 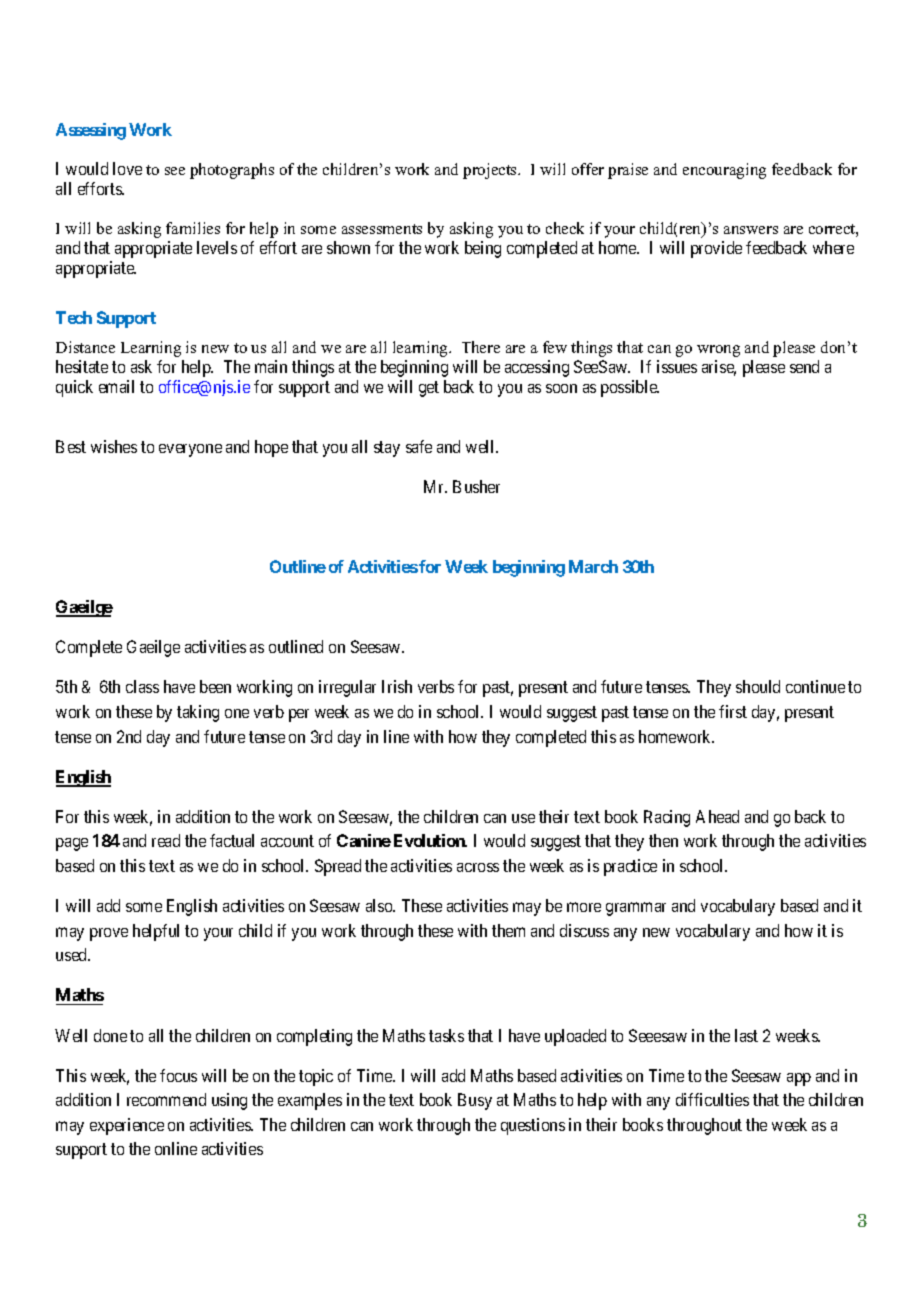 What do you see at coordinates (758, 686) in the screenshot?
I see `should` at bounding box center [758, 686].
